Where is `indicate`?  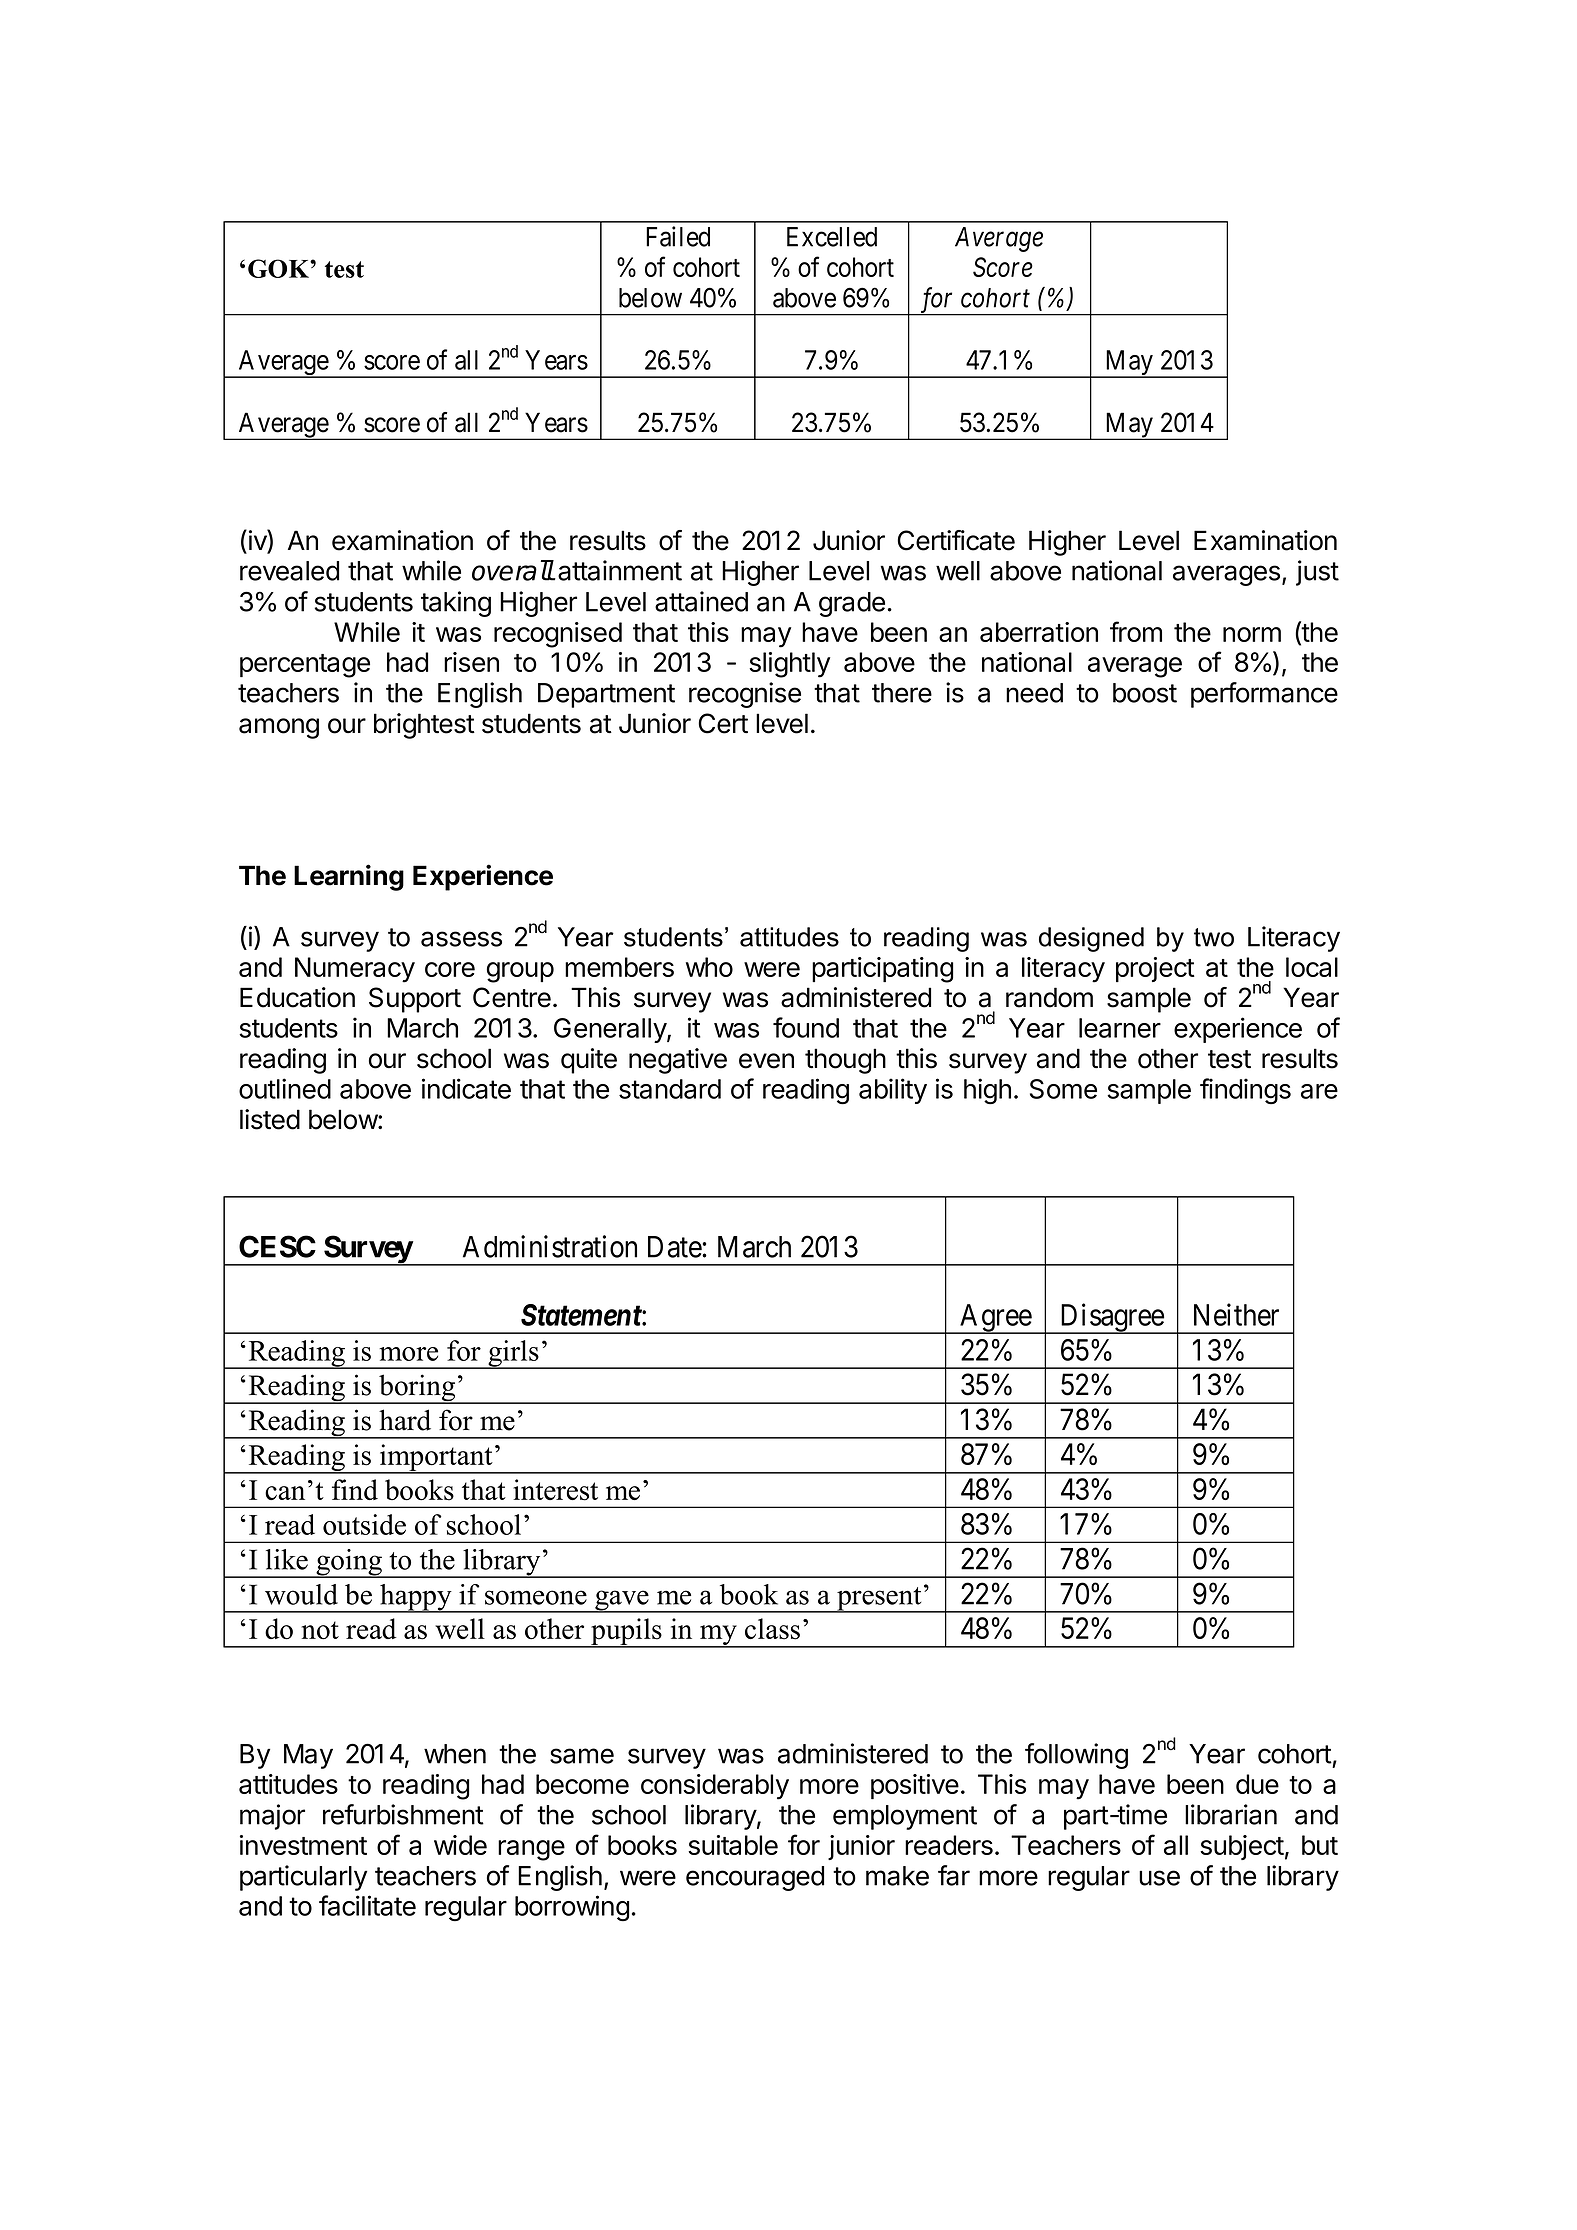
indicate is located at coordinates (466, 1088).
